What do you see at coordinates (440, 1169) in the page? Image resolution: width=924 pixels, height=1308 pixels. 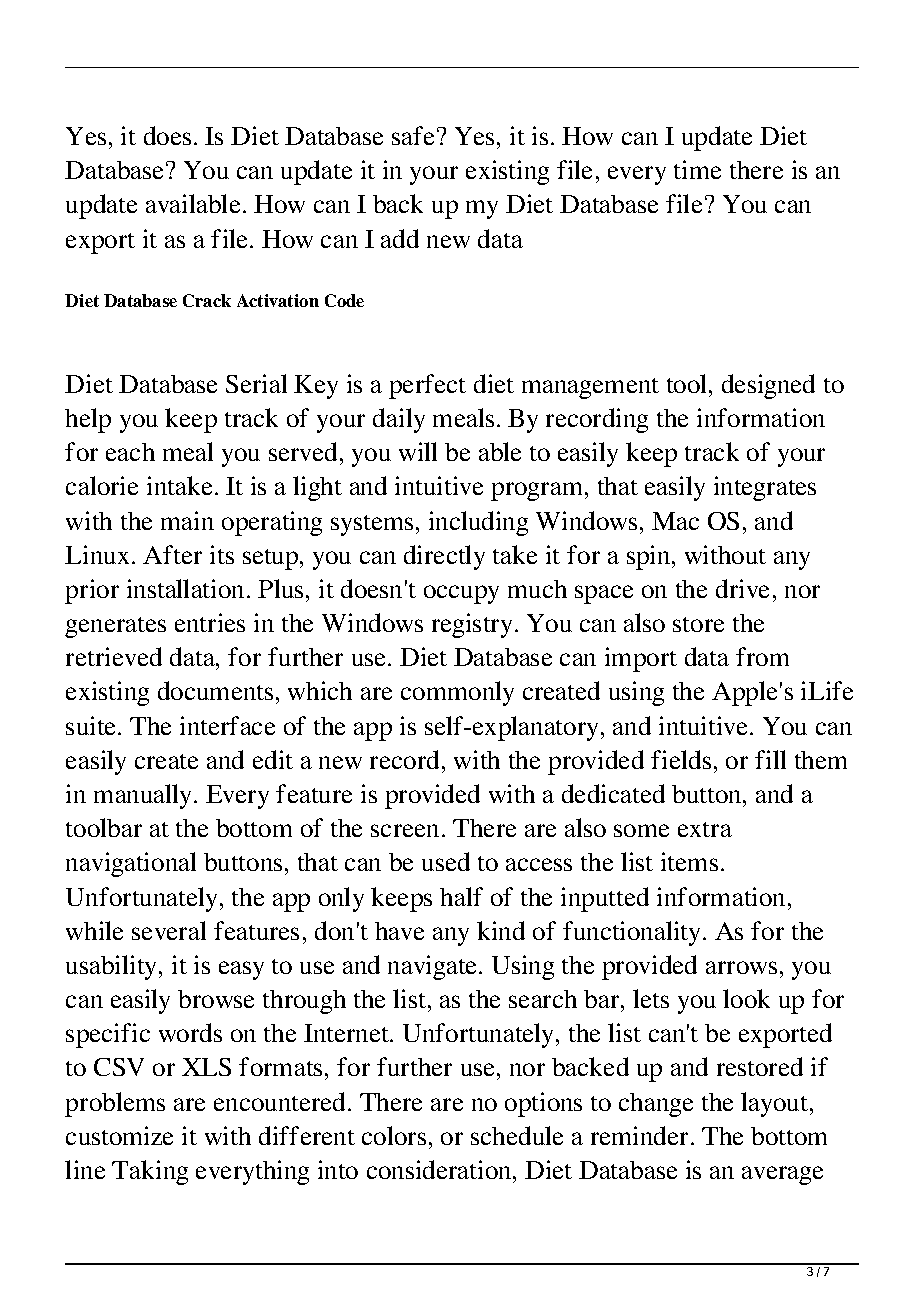 I see `consideration` at bounding box center [440, 1169].
